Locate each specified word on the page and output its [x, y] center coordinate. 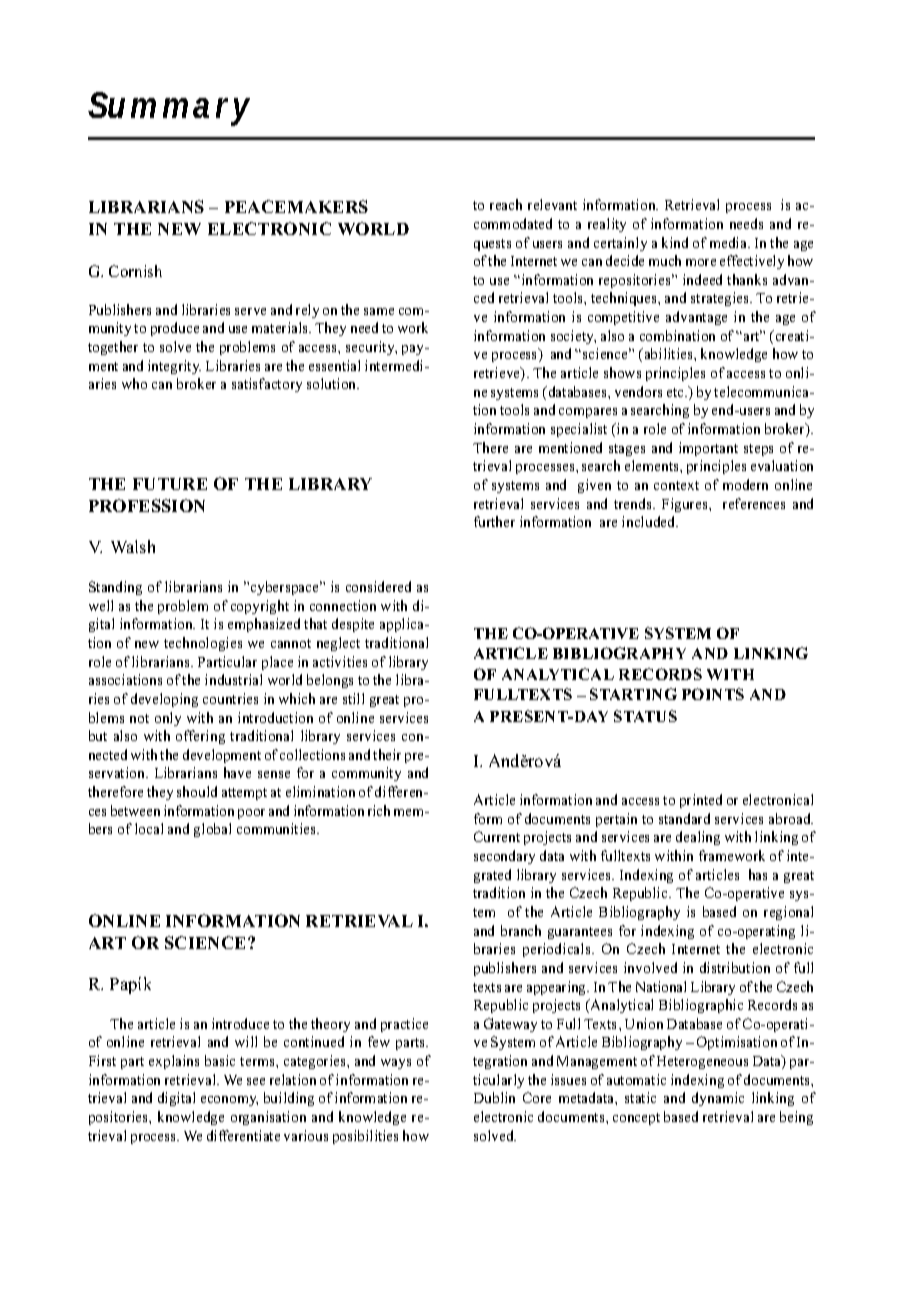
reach [506, 204]
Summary [169, 109]
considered [378, 586]
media [729, 242]
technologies [203, 644]
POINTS [713, 694]
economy [229, 1101]
